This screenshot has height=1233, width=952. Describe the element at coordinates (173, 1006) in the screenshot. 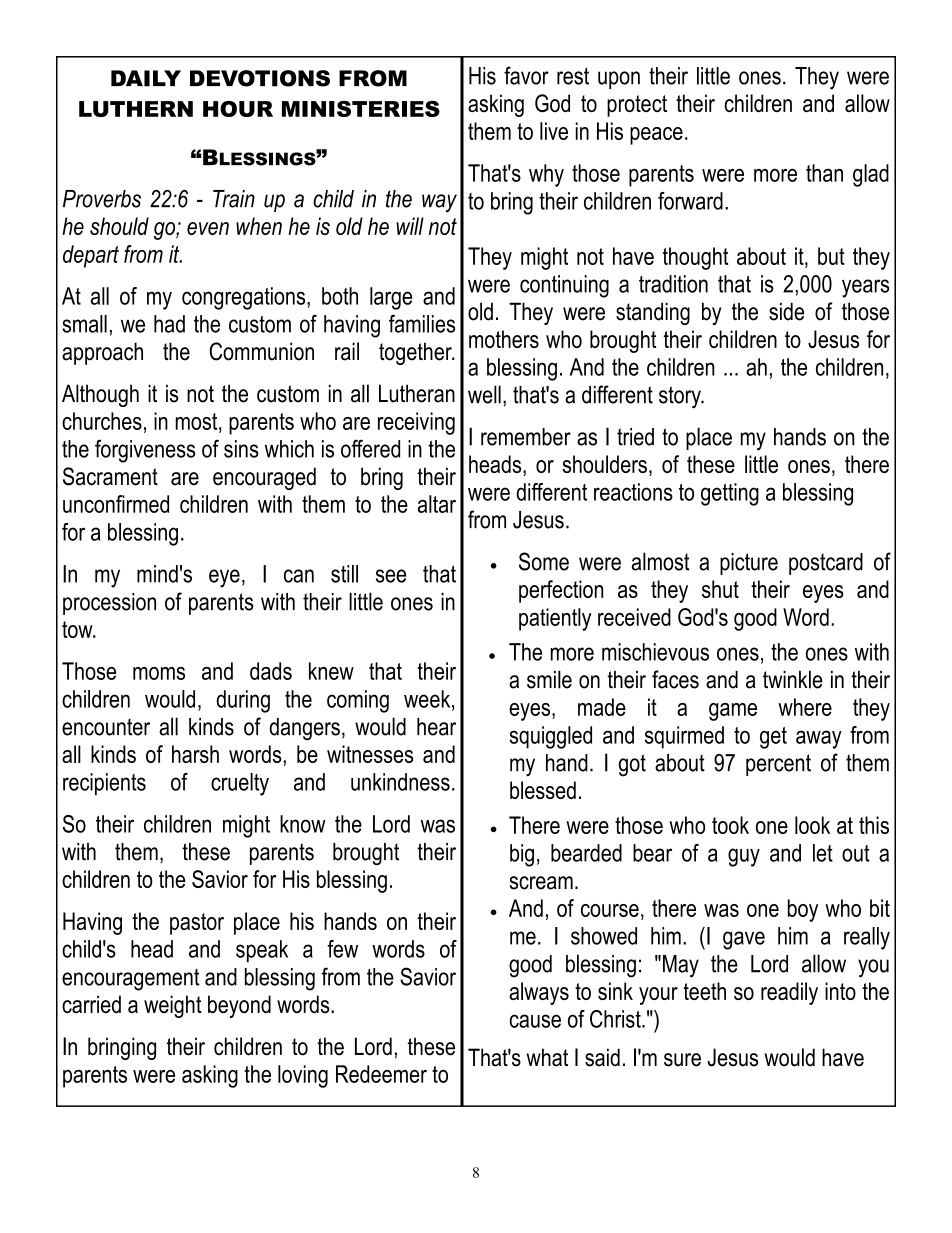

I see `weight` at that location.
